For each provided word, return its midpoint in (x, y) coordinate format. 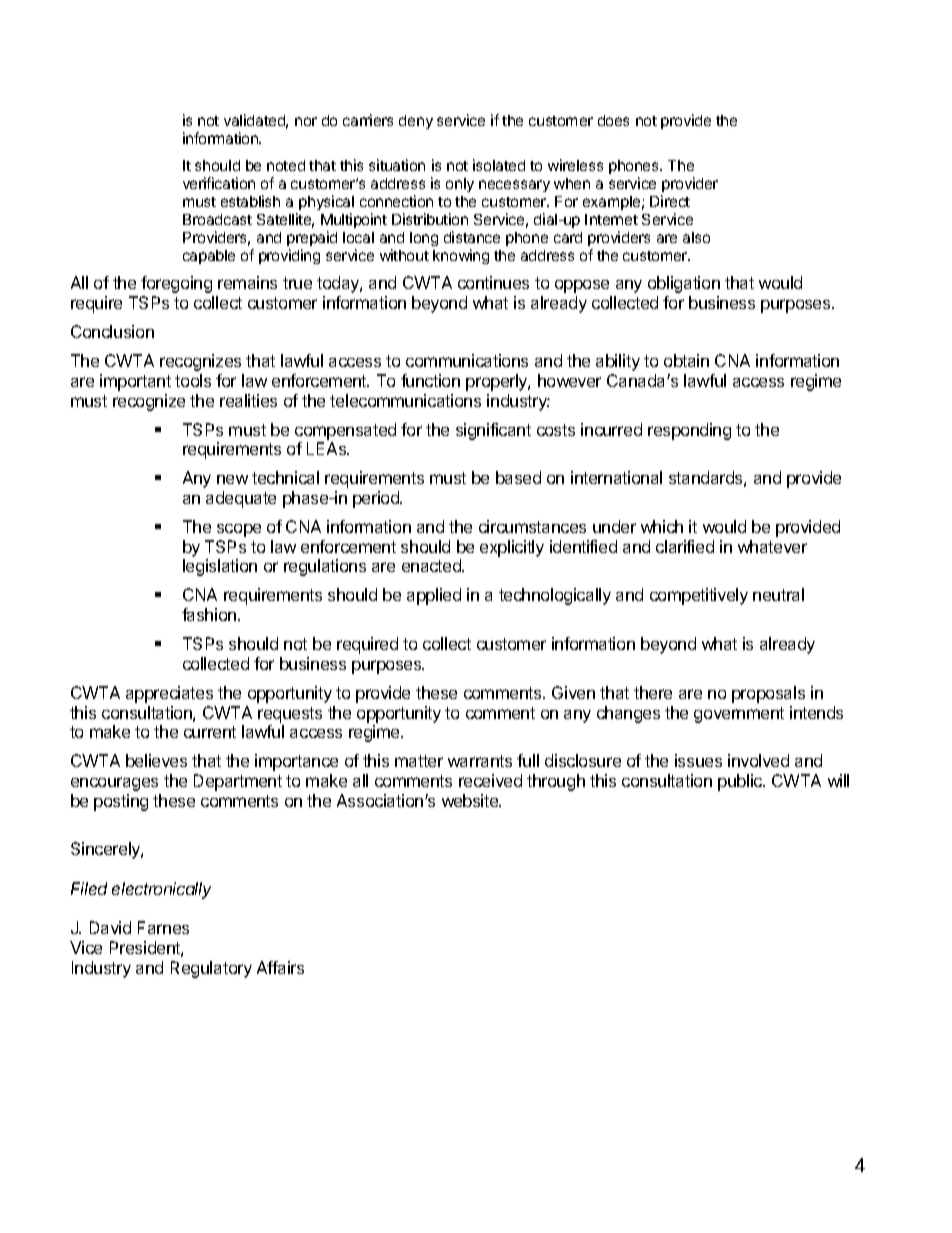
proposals (768, 694)
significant (493, 431)
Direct (670, 201)
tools (193, 380)
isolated (499, 165)
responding (689, 431)
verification (219, 183)
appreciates (169, 694)
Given (573, 692)
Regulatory (211, 969)
